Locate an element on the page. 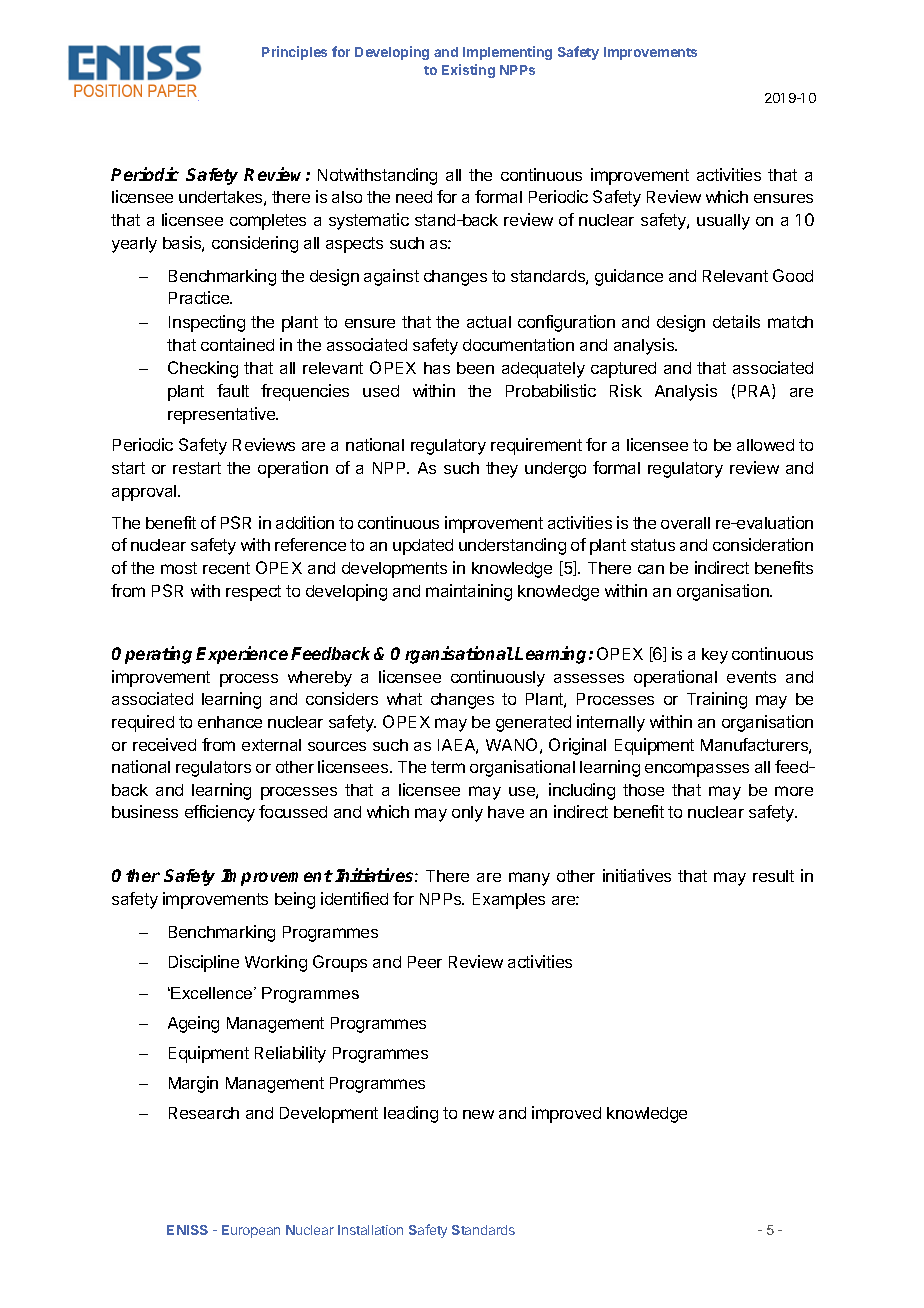 The image size is (924, 1308). only is located at coordinates (467, 814).
